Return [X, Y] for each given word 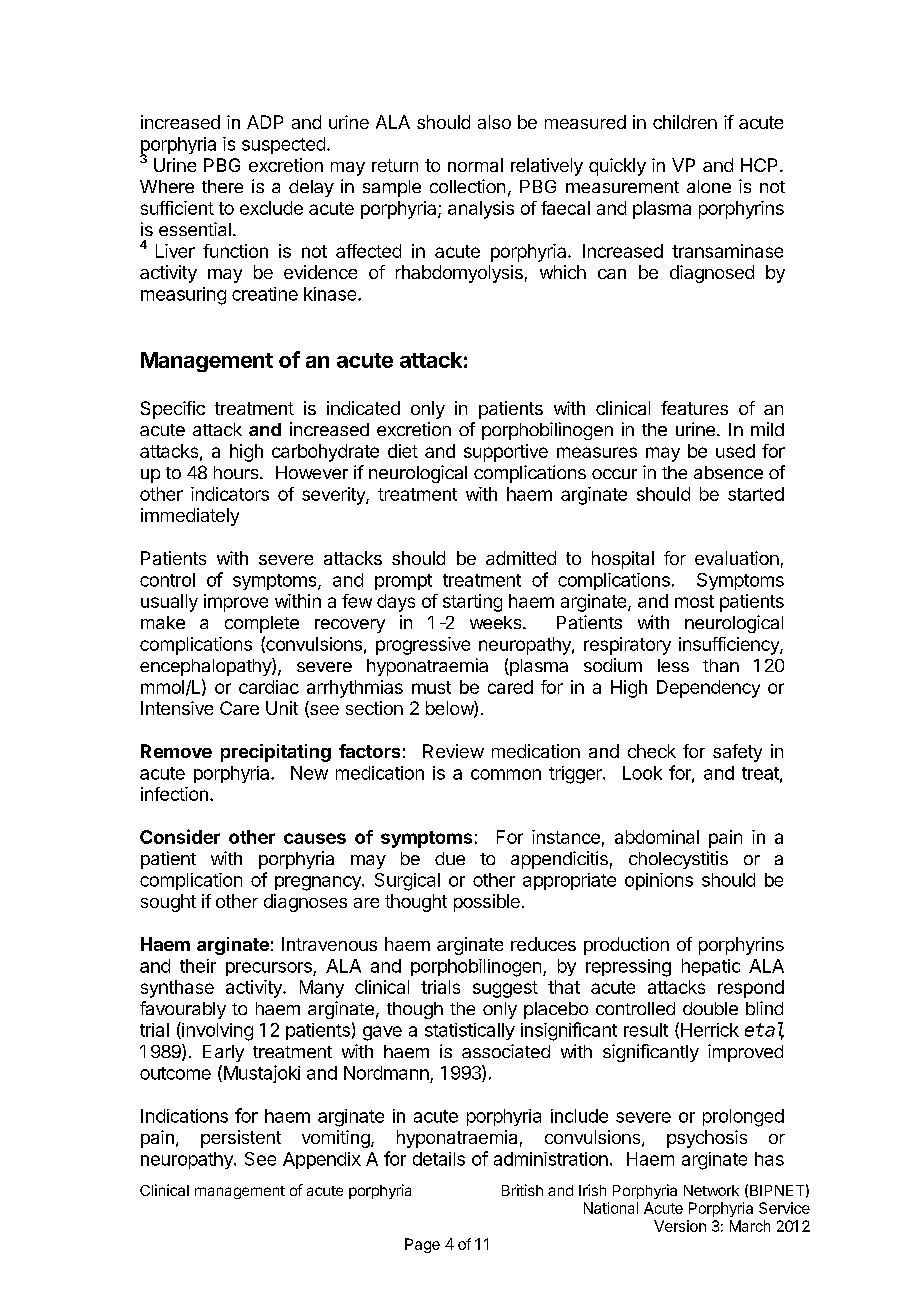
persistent [241, 1139]
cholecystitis [678, 860]
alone [709, 186]
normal [475, 165]
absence [728, 472]
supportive [506, 453]
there [222, 186]
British [522, 1190]
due [450, 858]
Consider [180, 836]
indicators [230, 494]
